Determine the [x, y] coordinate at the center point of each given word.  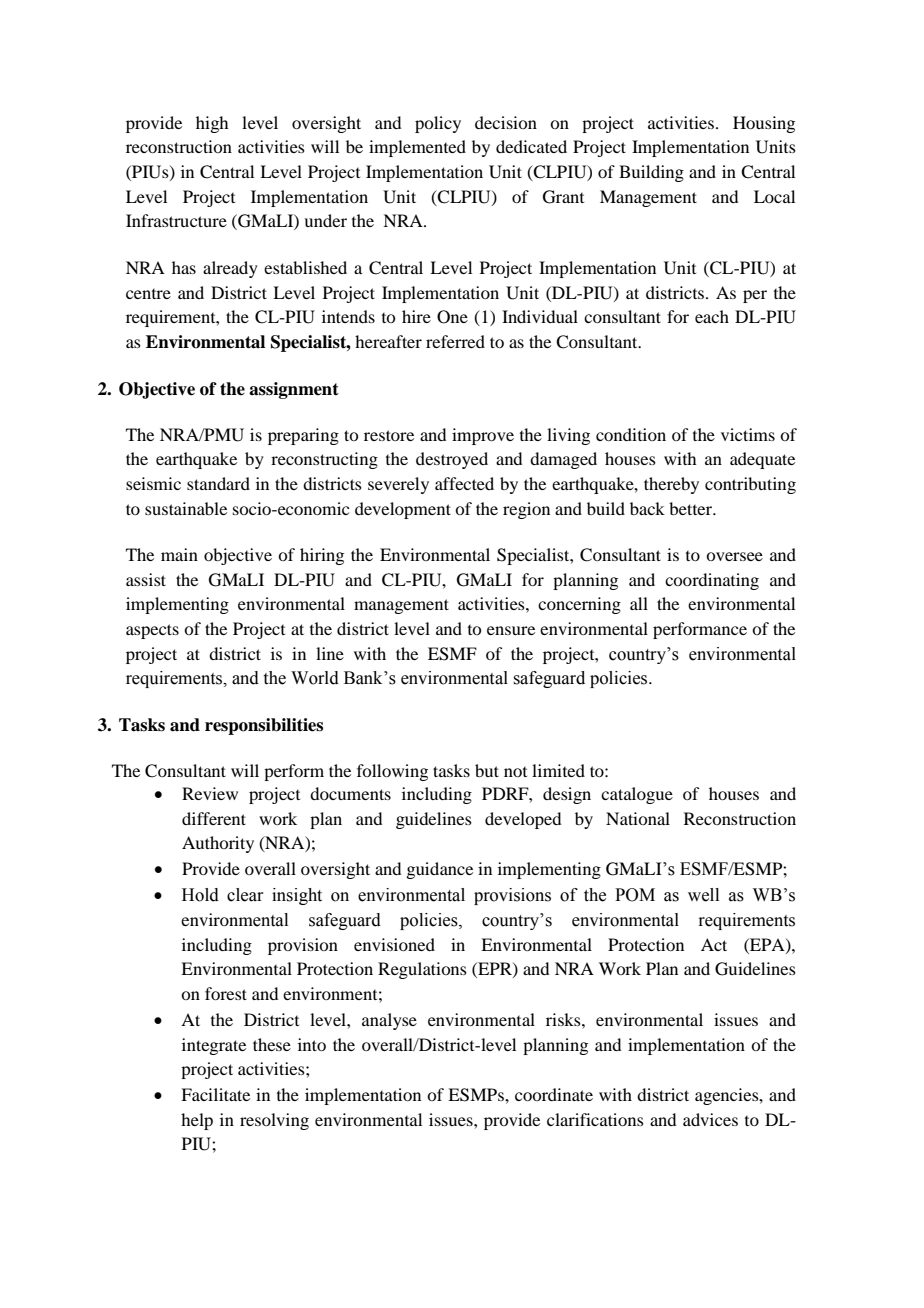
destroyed [452, 460]
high [212, 124]
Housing [764, 124]
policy [438, 124]
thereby [671, 485]
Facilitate [215, 1094]
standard [218, 483]
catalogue [637, 795]
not [515, 772]
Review [210, 793]
